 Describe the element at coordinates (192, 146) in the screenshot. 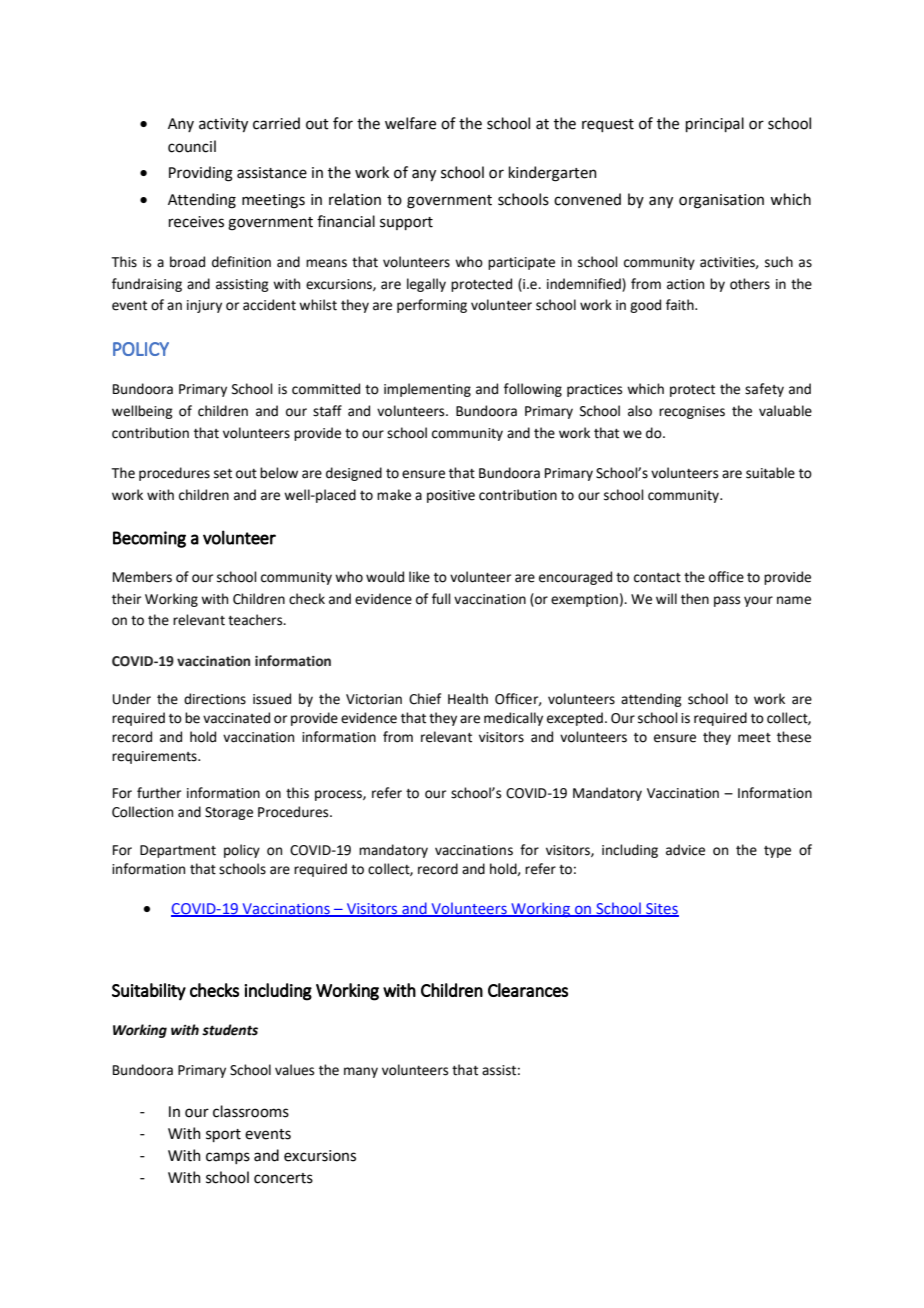

I see `council` at that location.
